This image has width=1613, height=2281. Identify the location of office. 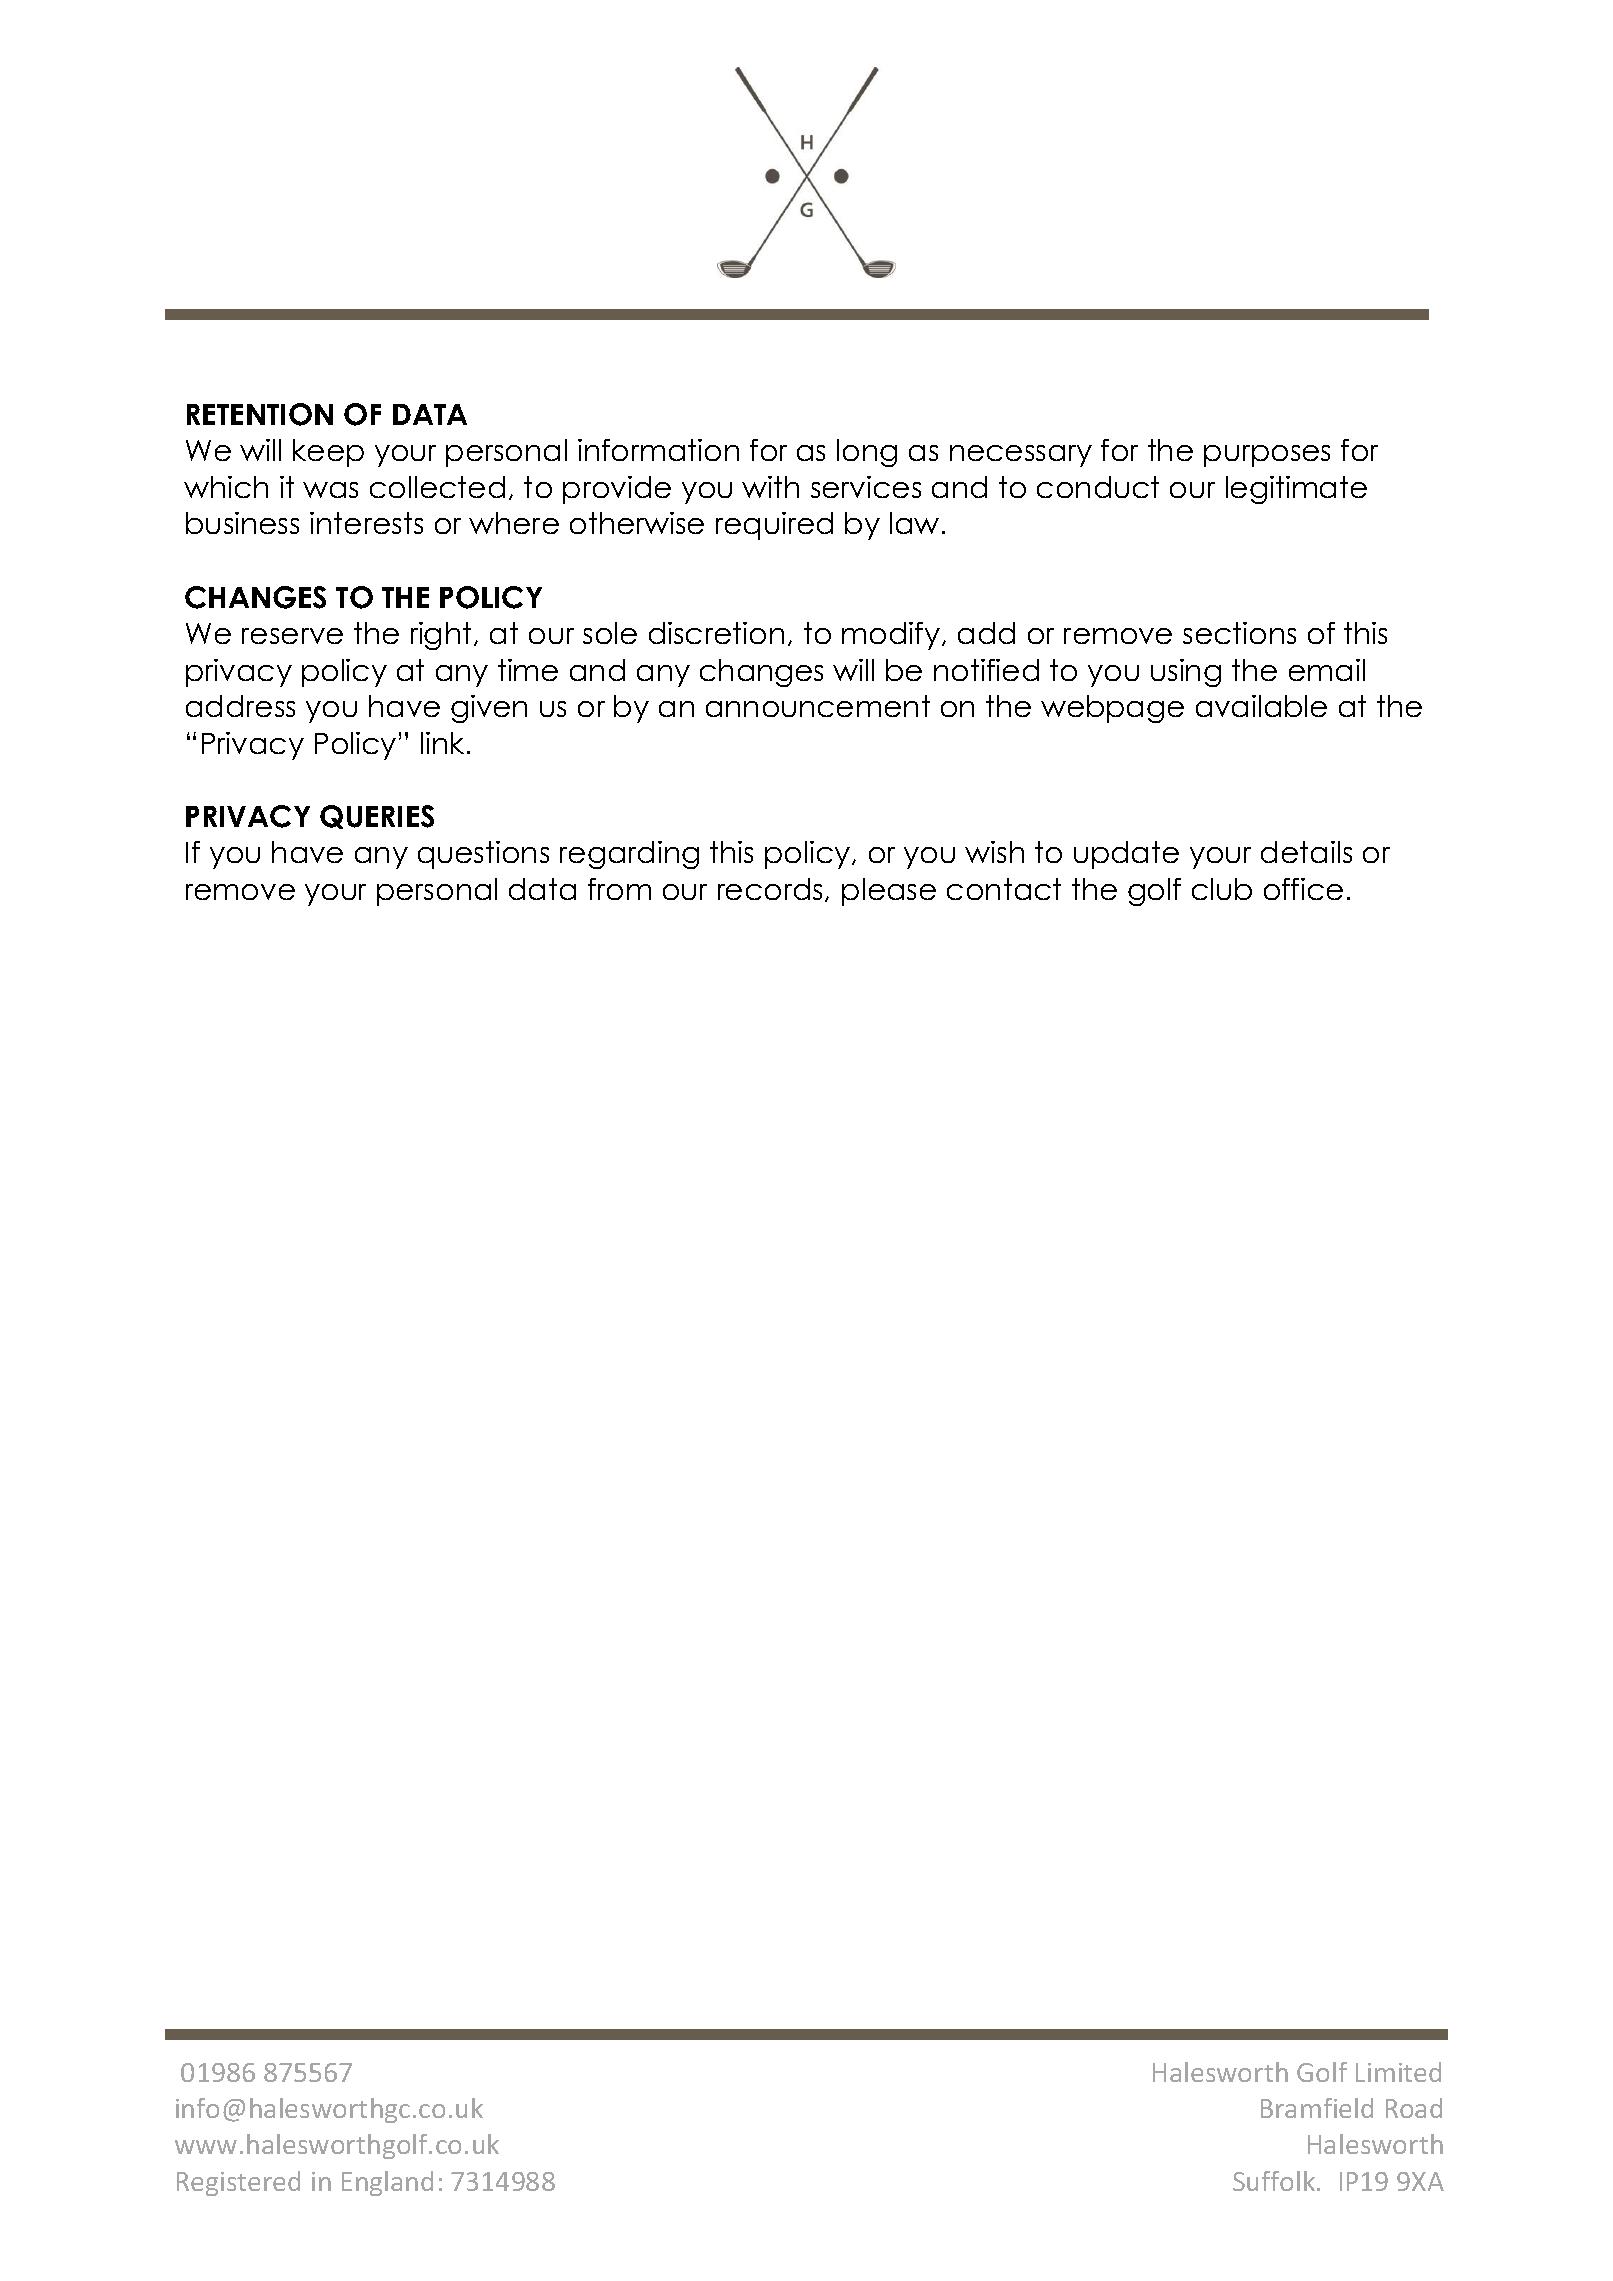
(1303, 889).
